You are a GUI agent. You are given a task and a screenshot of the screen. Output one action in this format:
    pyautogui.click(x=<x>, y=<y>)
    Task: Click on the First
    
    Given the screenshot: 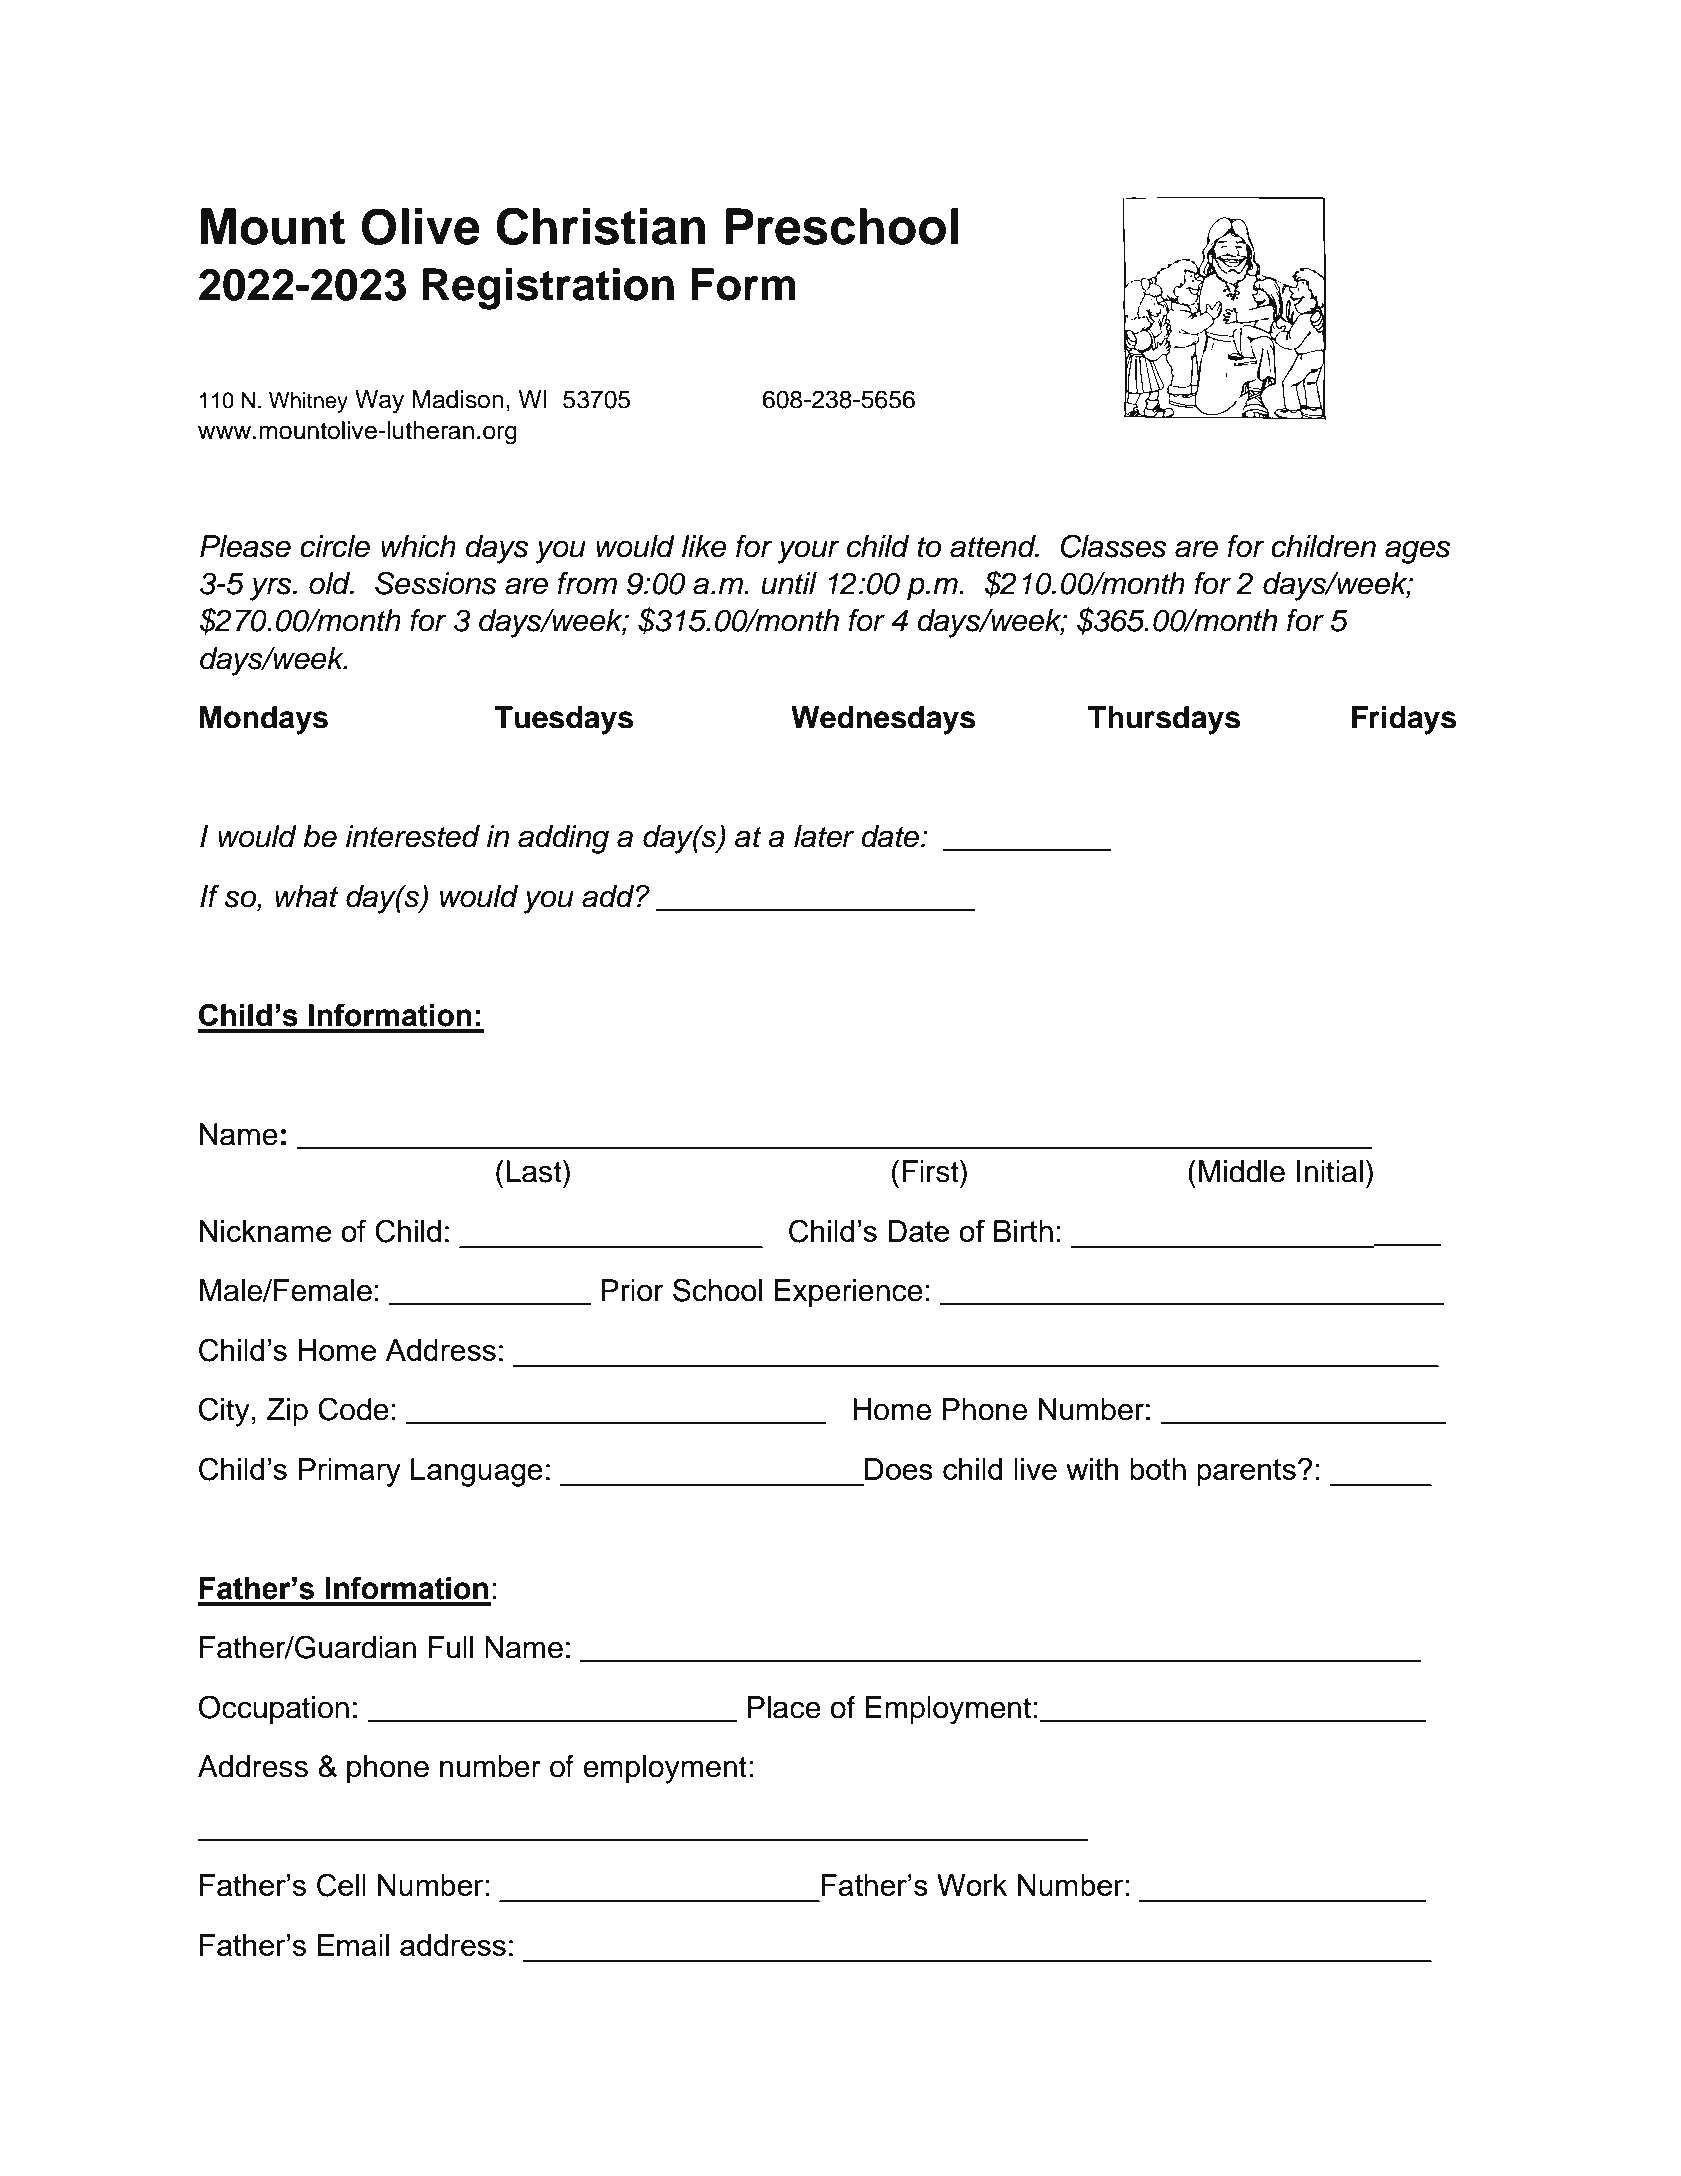 What is the action you would take?
    pyautogui.click(x=931, y=1171)
